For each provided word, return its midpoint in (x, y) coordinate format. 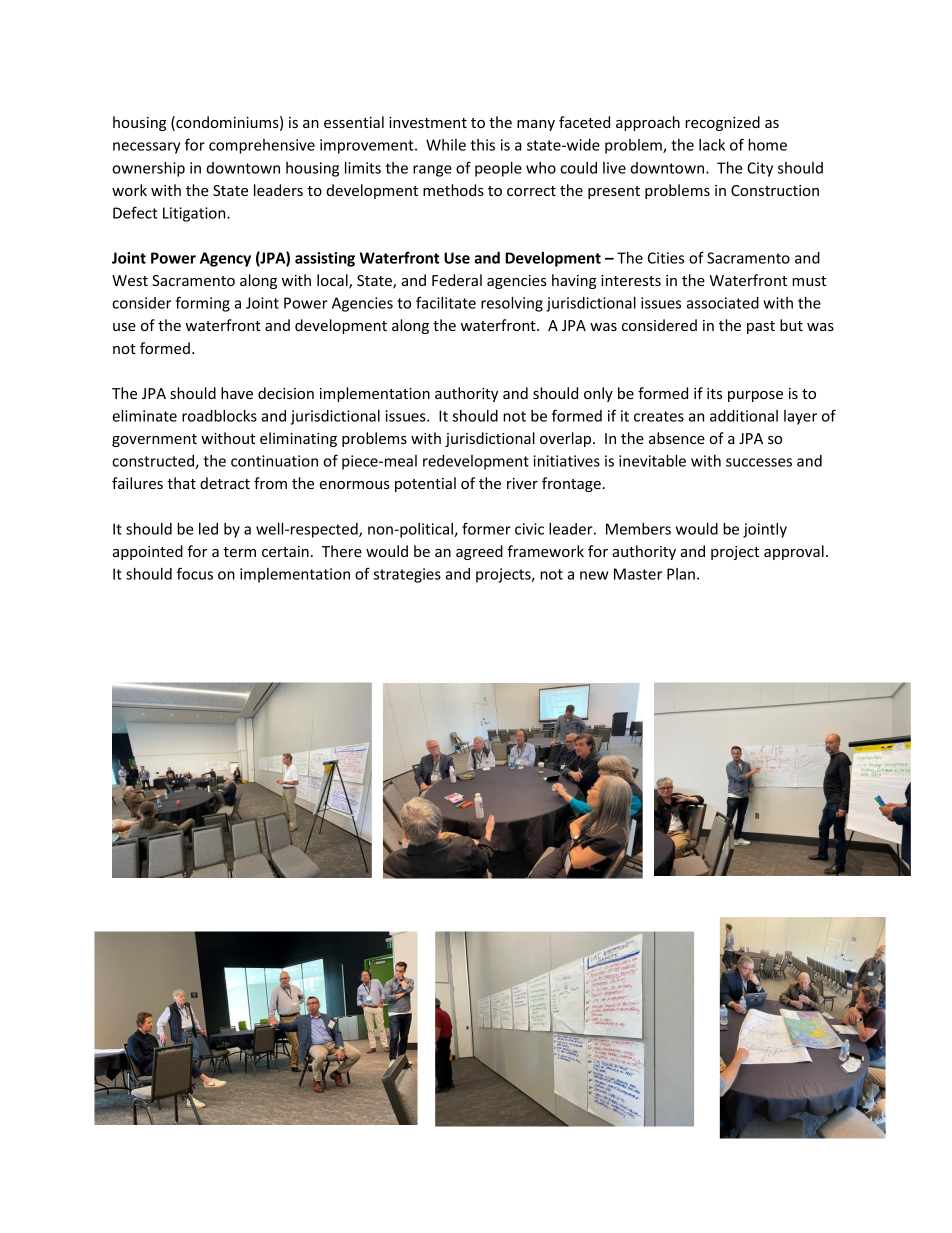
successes (759, 462)
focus (195, 573)
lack (712, 145)
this (482, 145)
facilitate (446, 302)
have (237, 393)
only (598, 394)
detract (225, 483)
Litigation (195, 214)
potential (425, 484)
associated (722, 303)
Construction (775, 190)
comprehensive (262, 146)
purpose (755, 396)
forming (203, 304)
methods (453, 190)
